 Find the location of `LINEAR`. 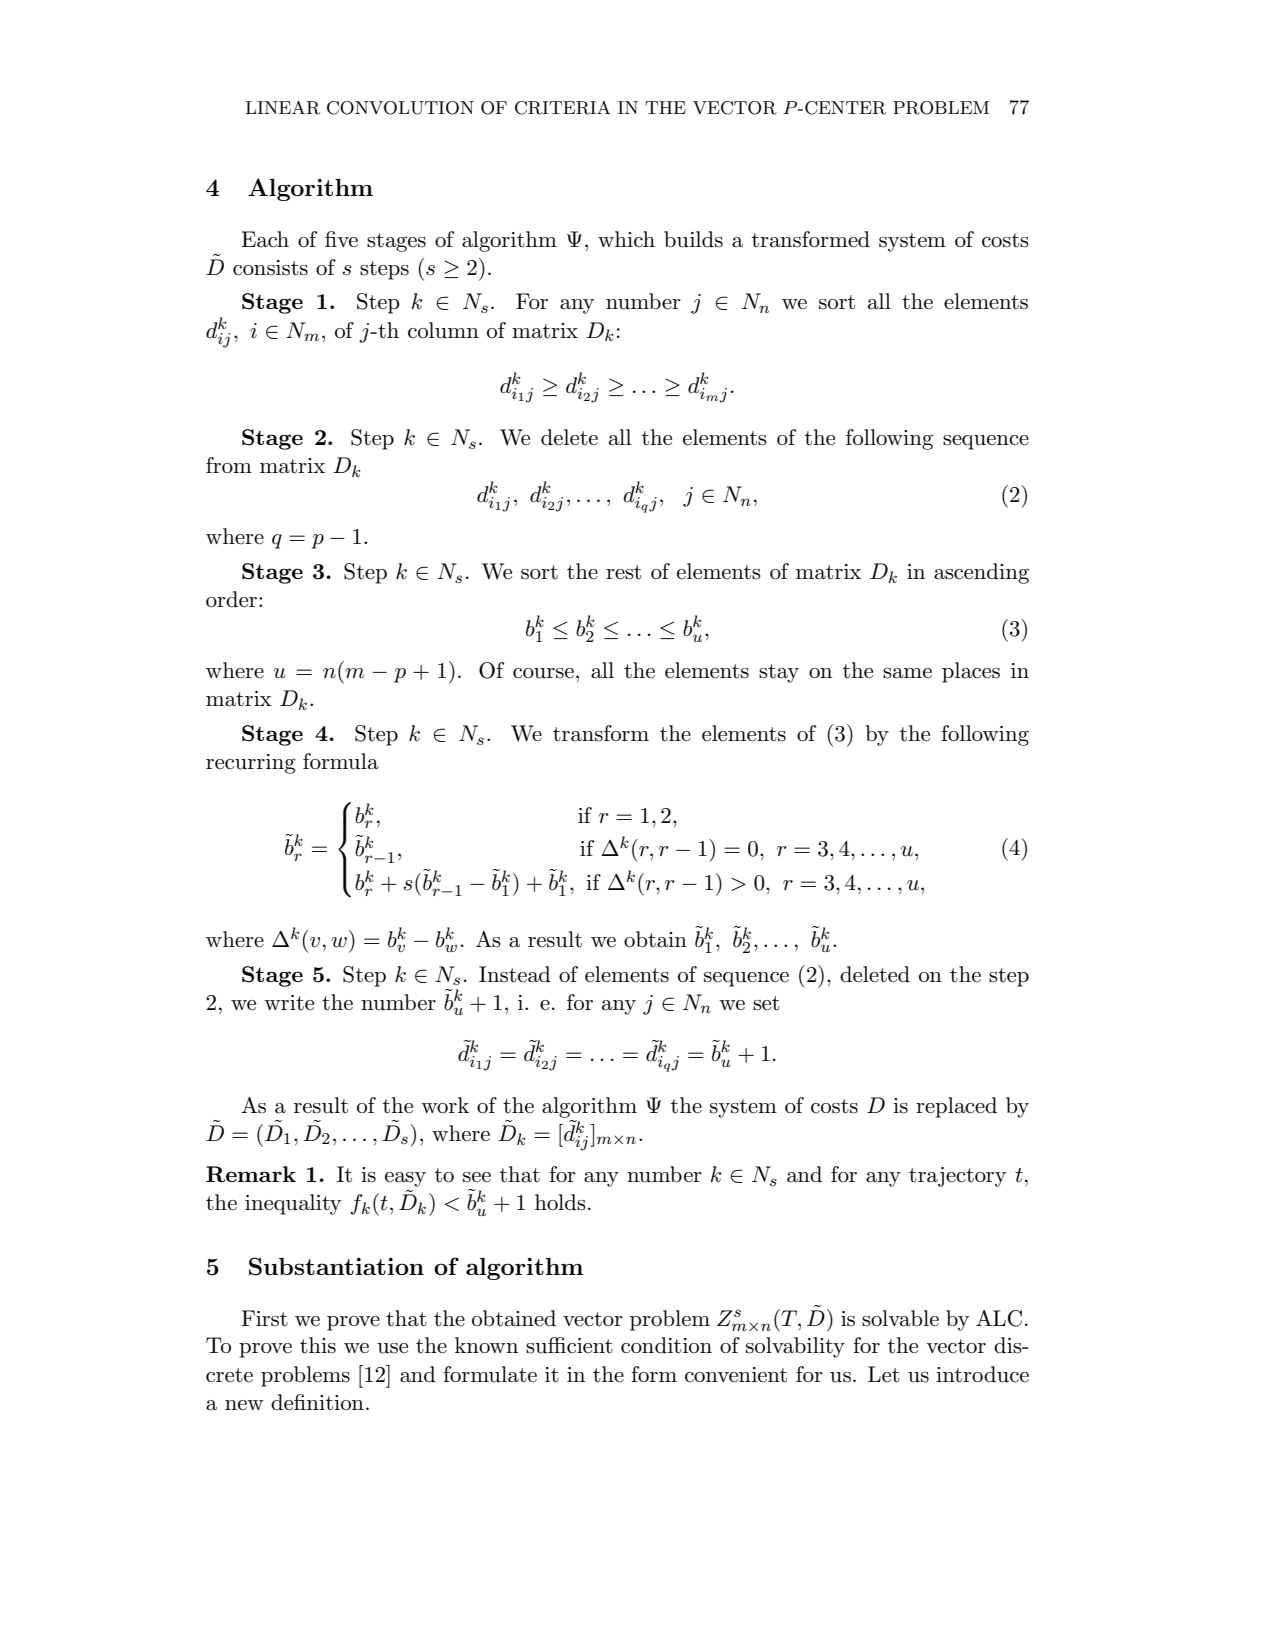

LINEAR is located at coordinates (282, 108).
